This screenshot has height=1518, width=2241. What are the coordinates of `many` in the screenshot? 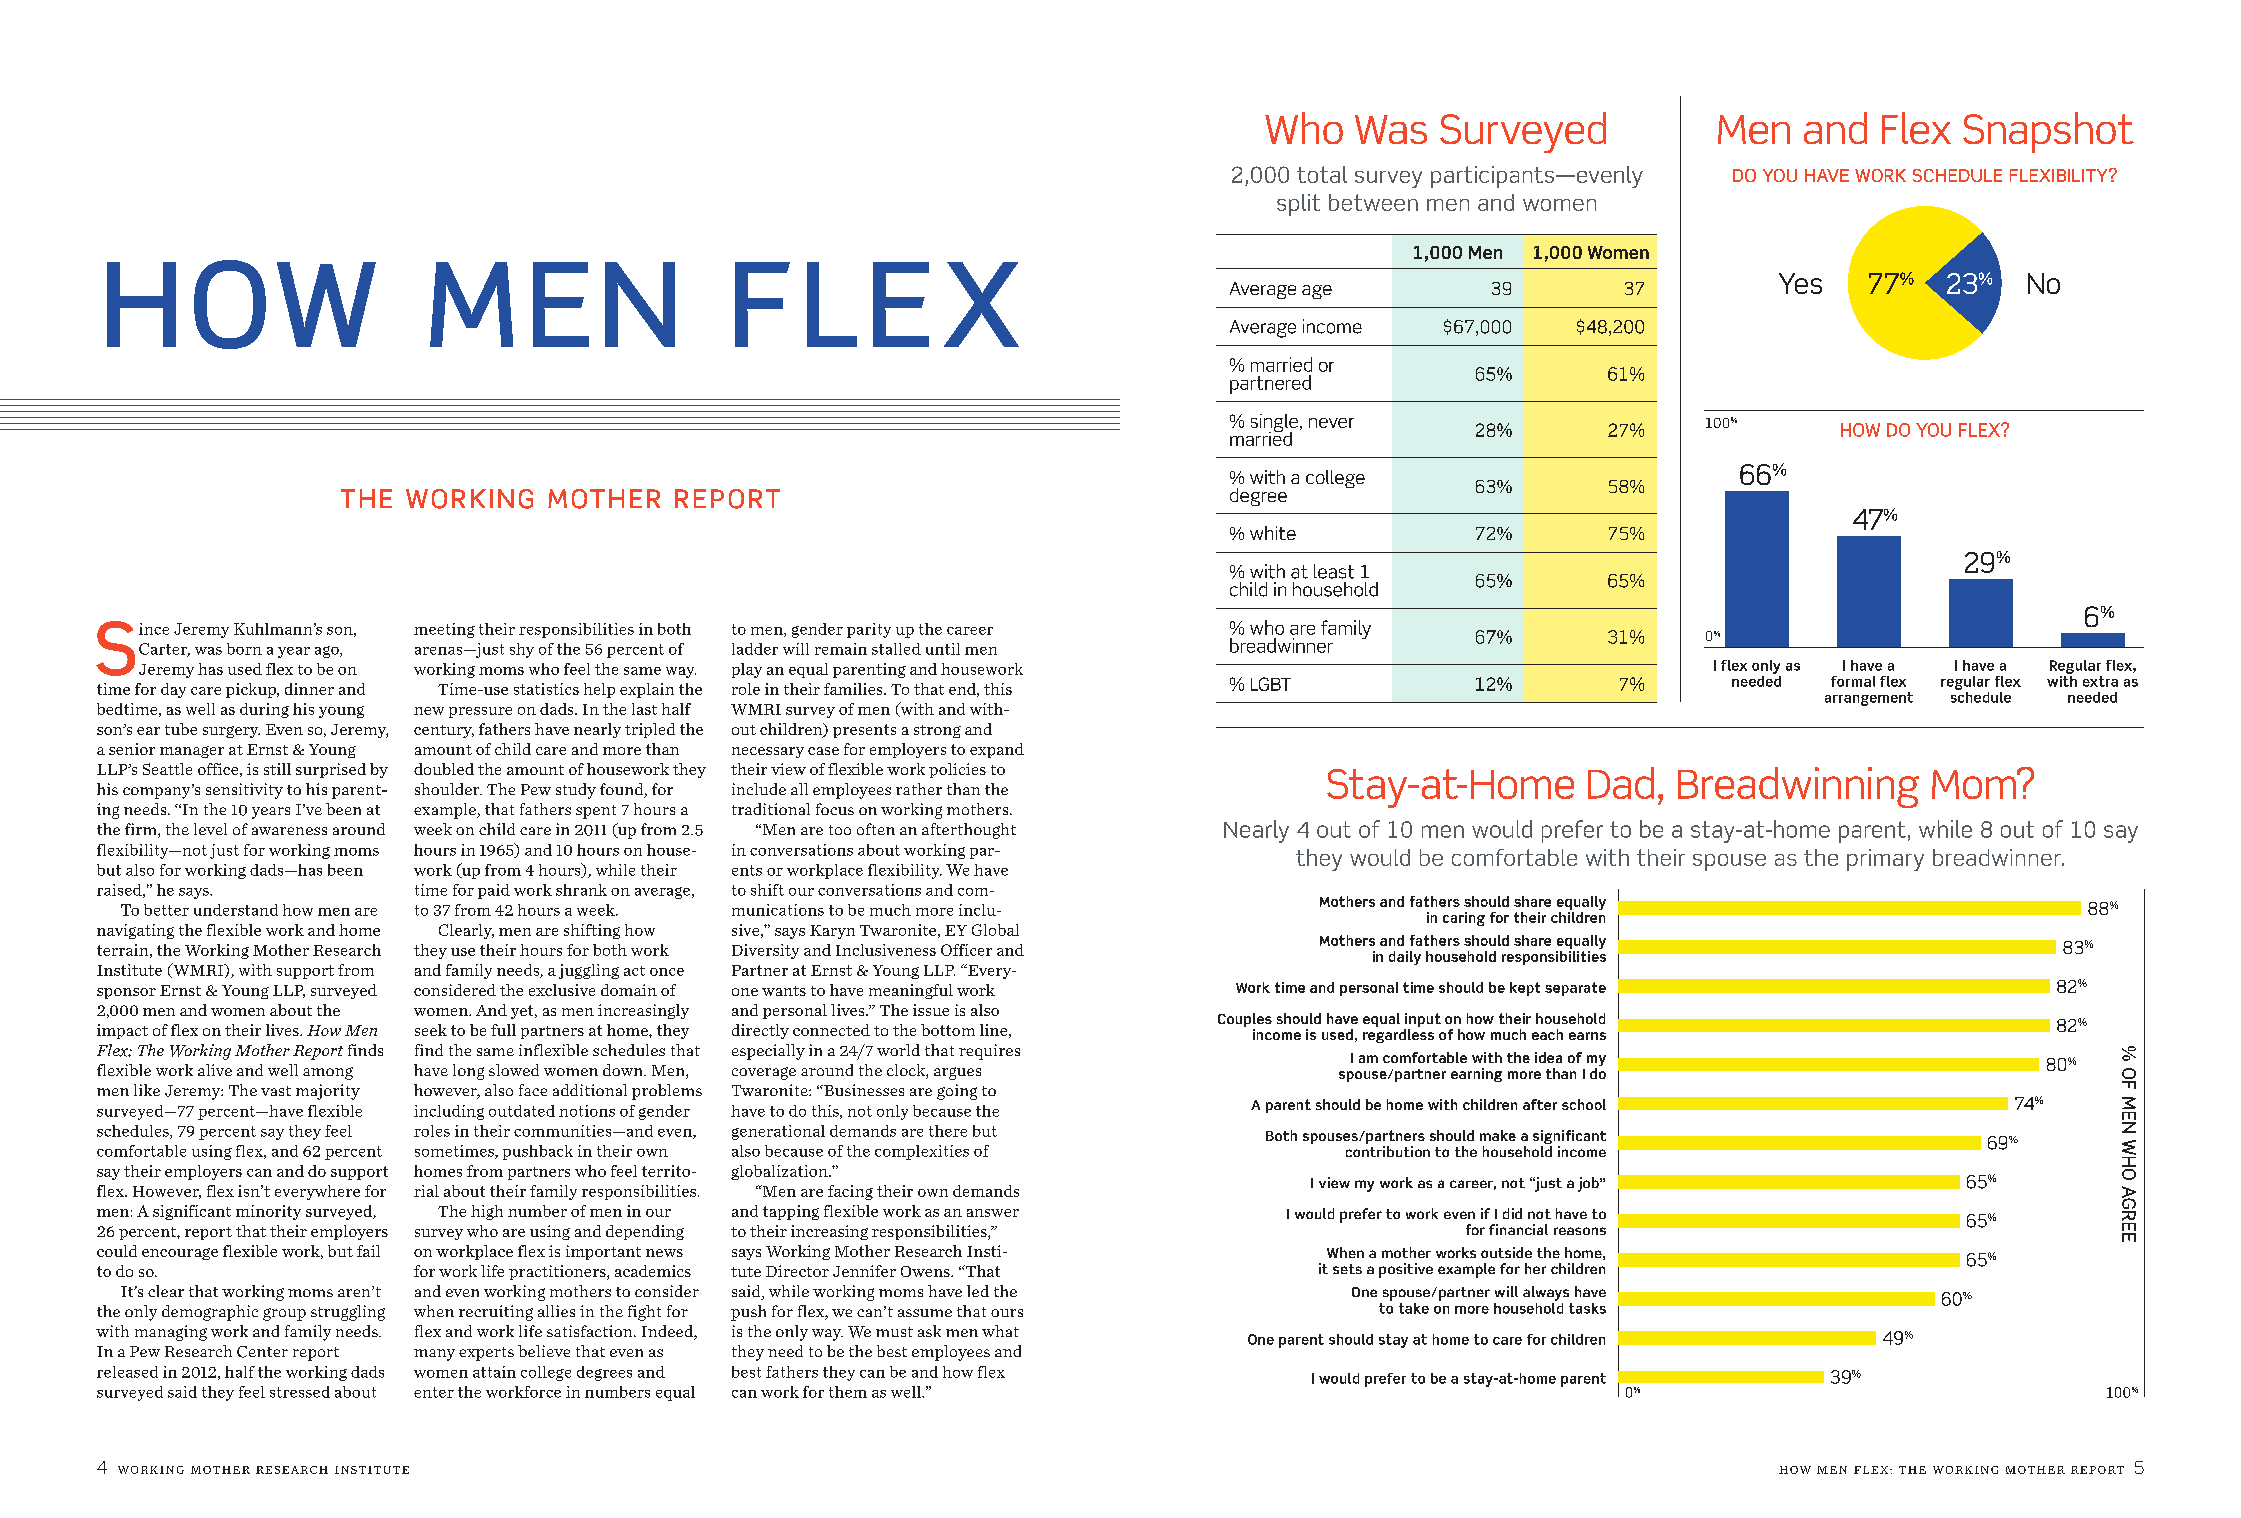 It's located at (434, 1355).
